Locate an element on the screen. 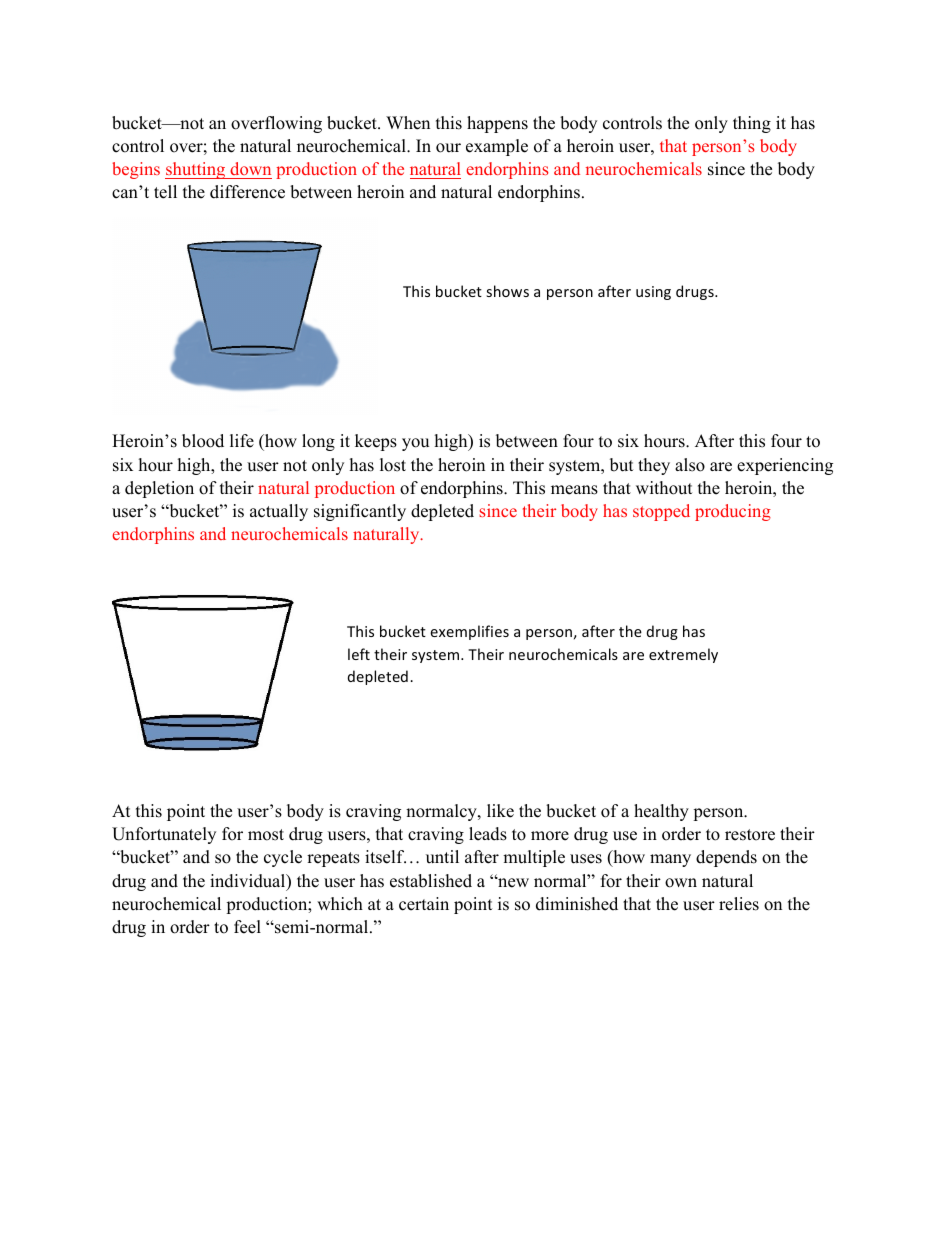  significantly is located at coordinates (360, 512).
